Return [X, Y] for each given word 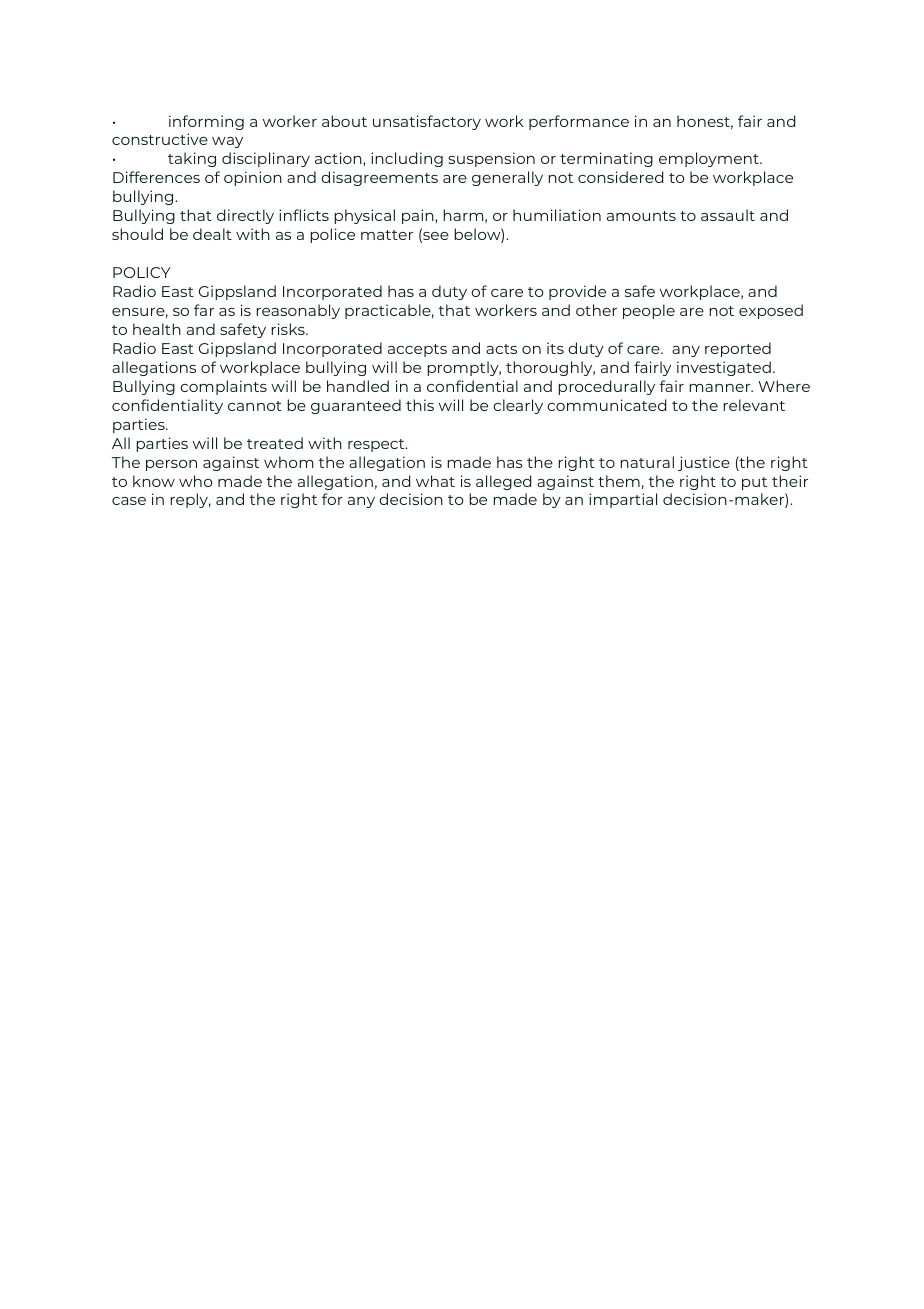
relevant [754, 405]
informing [206, 122]
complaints [223, 387]
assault [728, 215]
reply [190, 500]
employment [710, 159]
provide [577, 292]
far [204, 310]
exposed [771, 311]
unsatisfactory [427, 122]
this [420, 405]
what [435, 481]
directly [245, 216]
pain [419, 216]
